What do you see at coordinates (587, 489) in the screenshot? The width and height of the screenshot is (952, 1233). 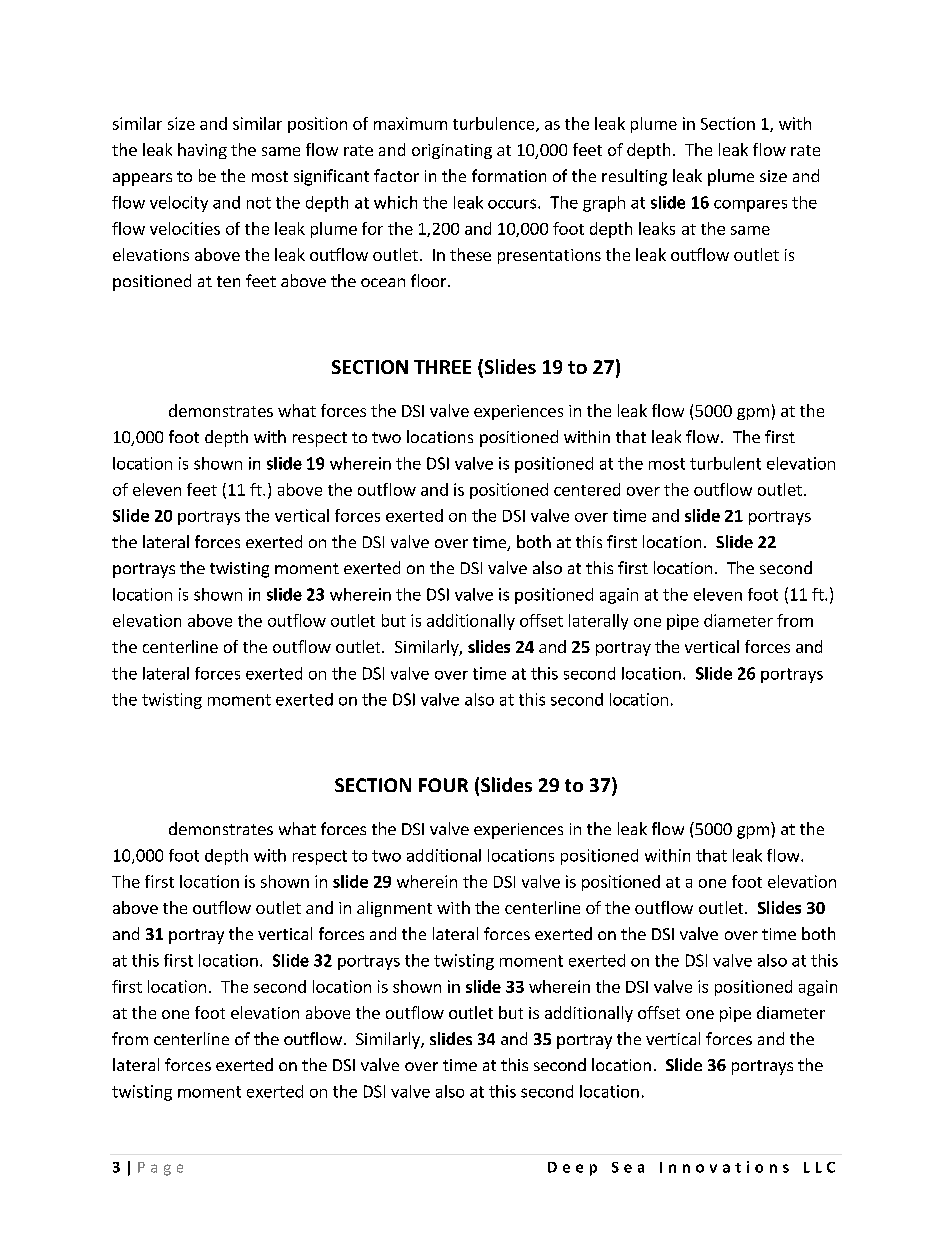 I see `centered` at bounding box center [587, 489].
